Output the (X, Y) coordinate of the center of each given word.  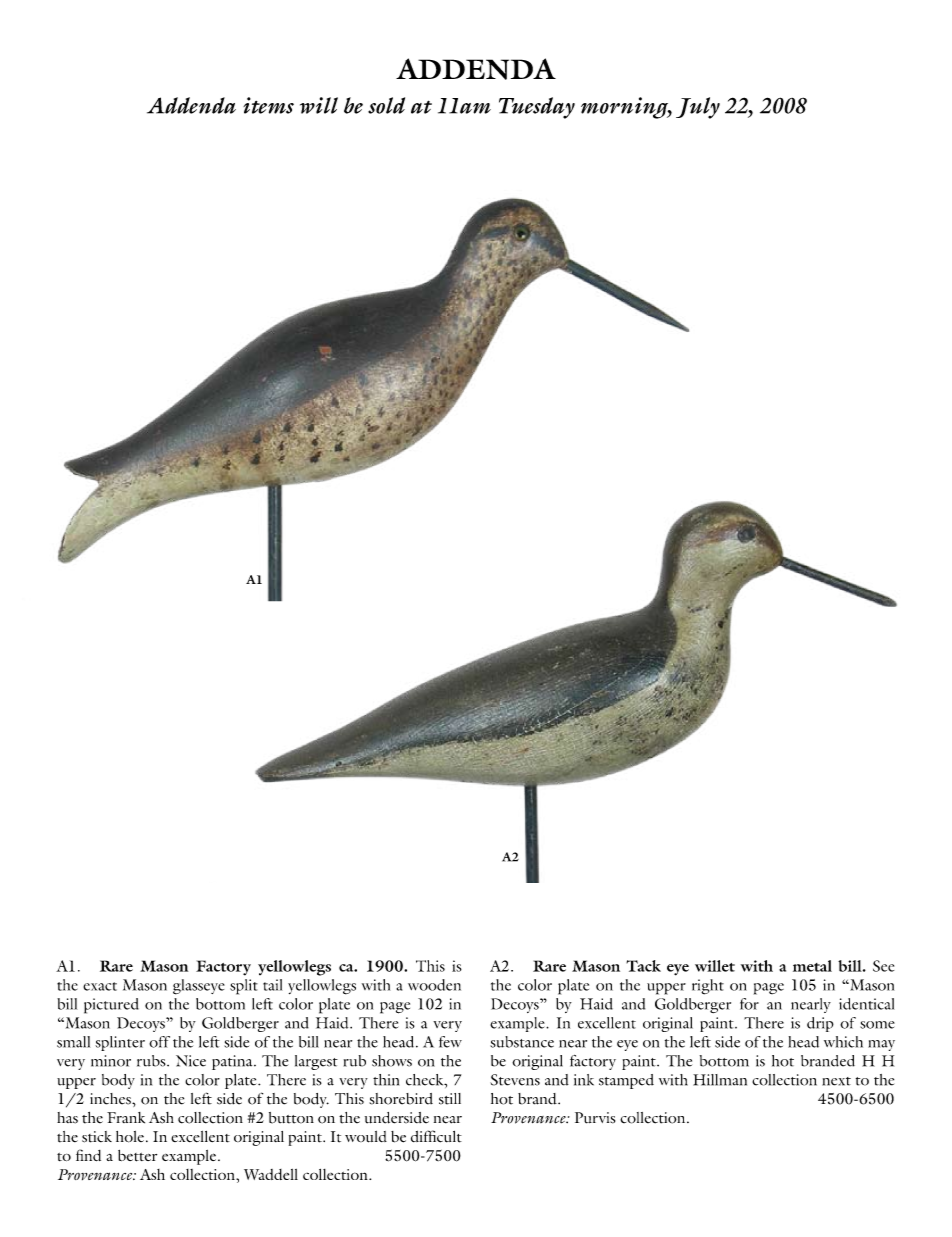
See (883, 966)
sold (386, 105)
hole (130, 1137)
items (268, 105)
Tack (643, 966)
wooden (434, 985)
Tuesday (537, 108)
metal (812, 966)
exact (100, 986)
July (698, 108)
